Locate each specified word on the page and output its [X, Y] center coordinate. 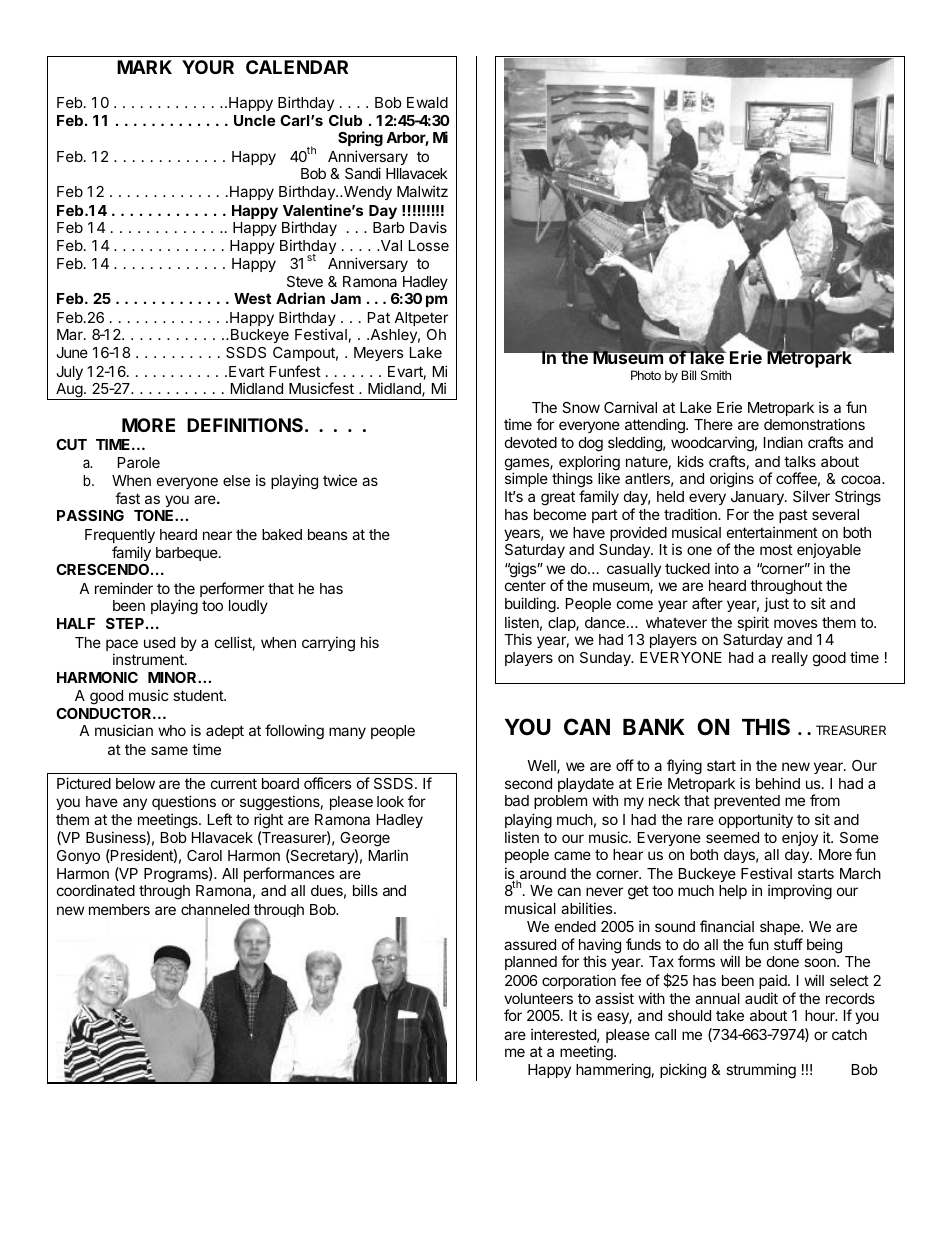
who [172, 730]
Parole [139, 462]
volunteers [538, 998]
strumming [761, 1071]
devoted [531, 442]
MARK [144, 67]
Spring [360, 139]
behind [778, 783]
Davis [428, 227]
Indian [783, 442]
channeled [215, 911]
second [528, 783]
